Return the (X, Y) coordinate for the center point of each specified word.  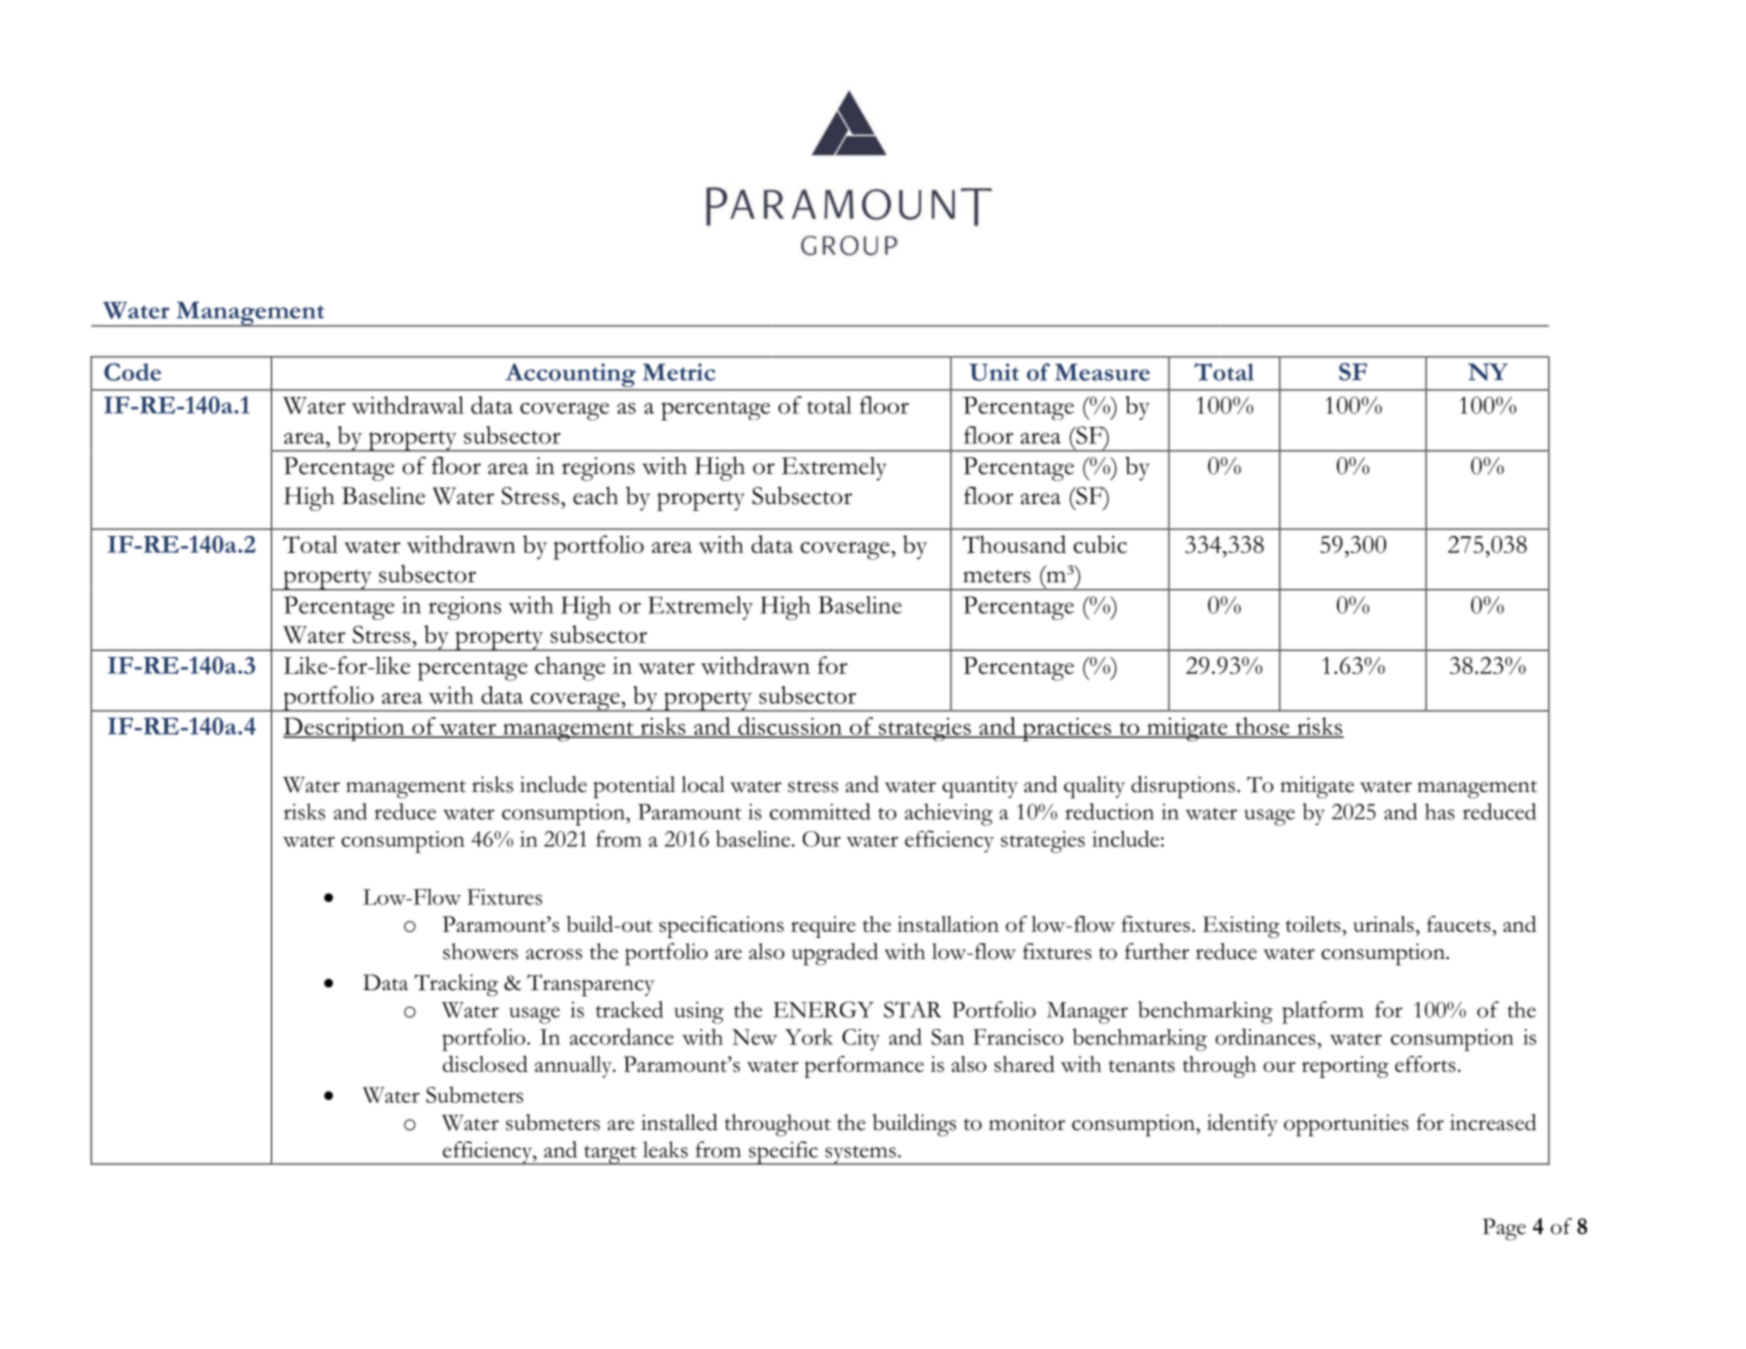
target (610, 1155)
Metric (679, 372)
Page (1504, 1229)
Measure (1102, 372)
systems (860, 1155)
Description (345, 729)
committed (820, 811)
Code (132, 372)
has (1440, 811)
